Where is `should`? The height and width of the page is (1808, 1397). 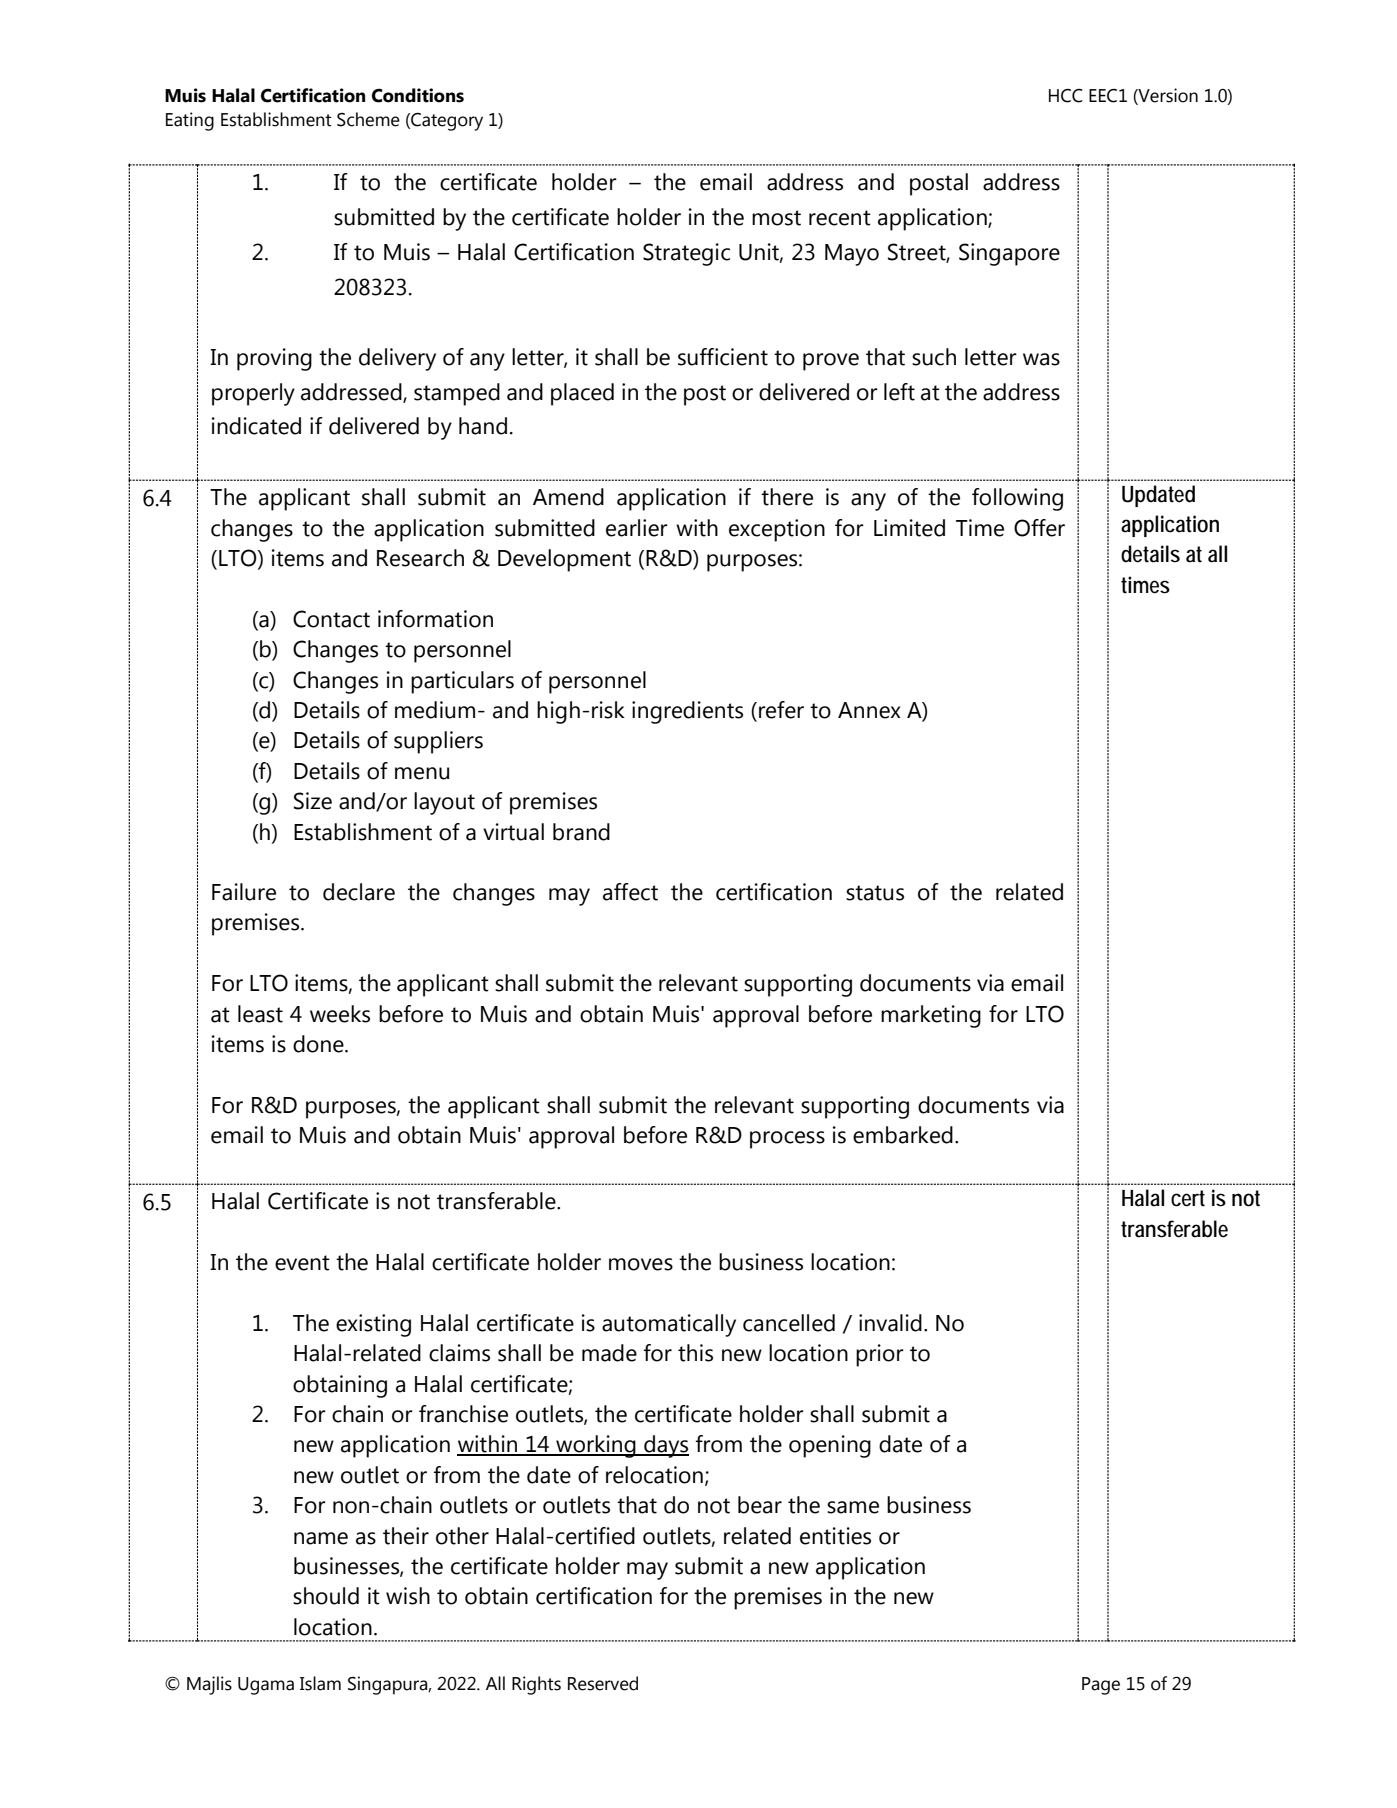
should is located at coordinates (326, 1596).
